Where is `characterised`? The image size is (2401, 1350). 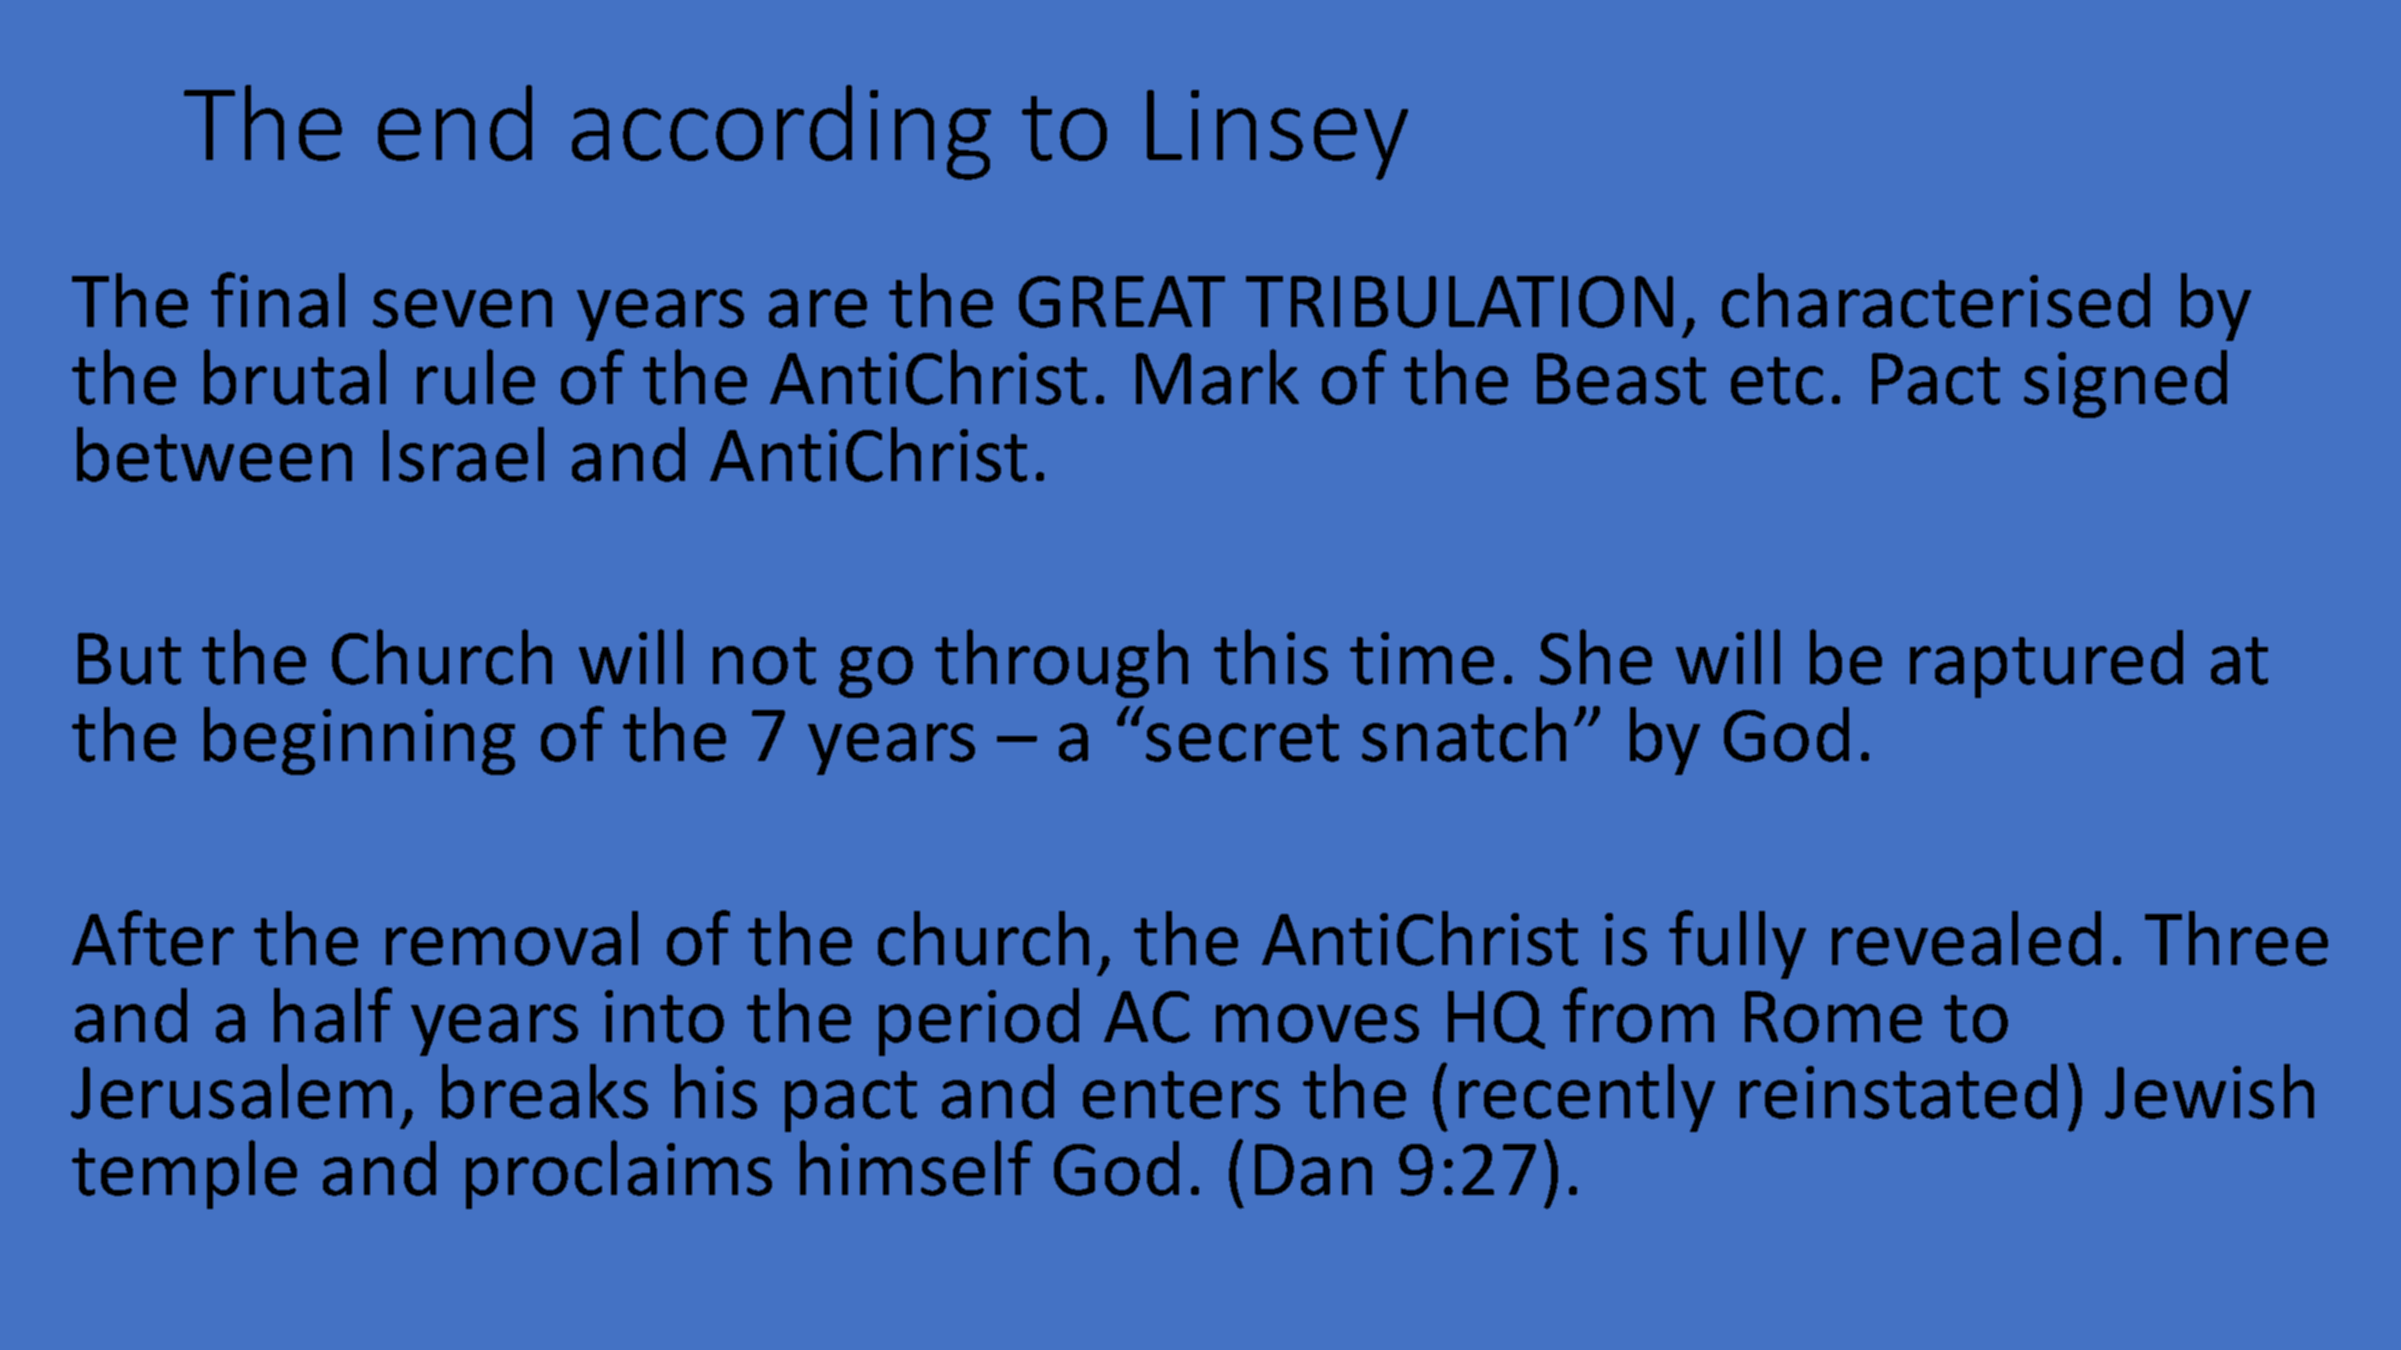
characterised is located at coordinates (1936, 300).
